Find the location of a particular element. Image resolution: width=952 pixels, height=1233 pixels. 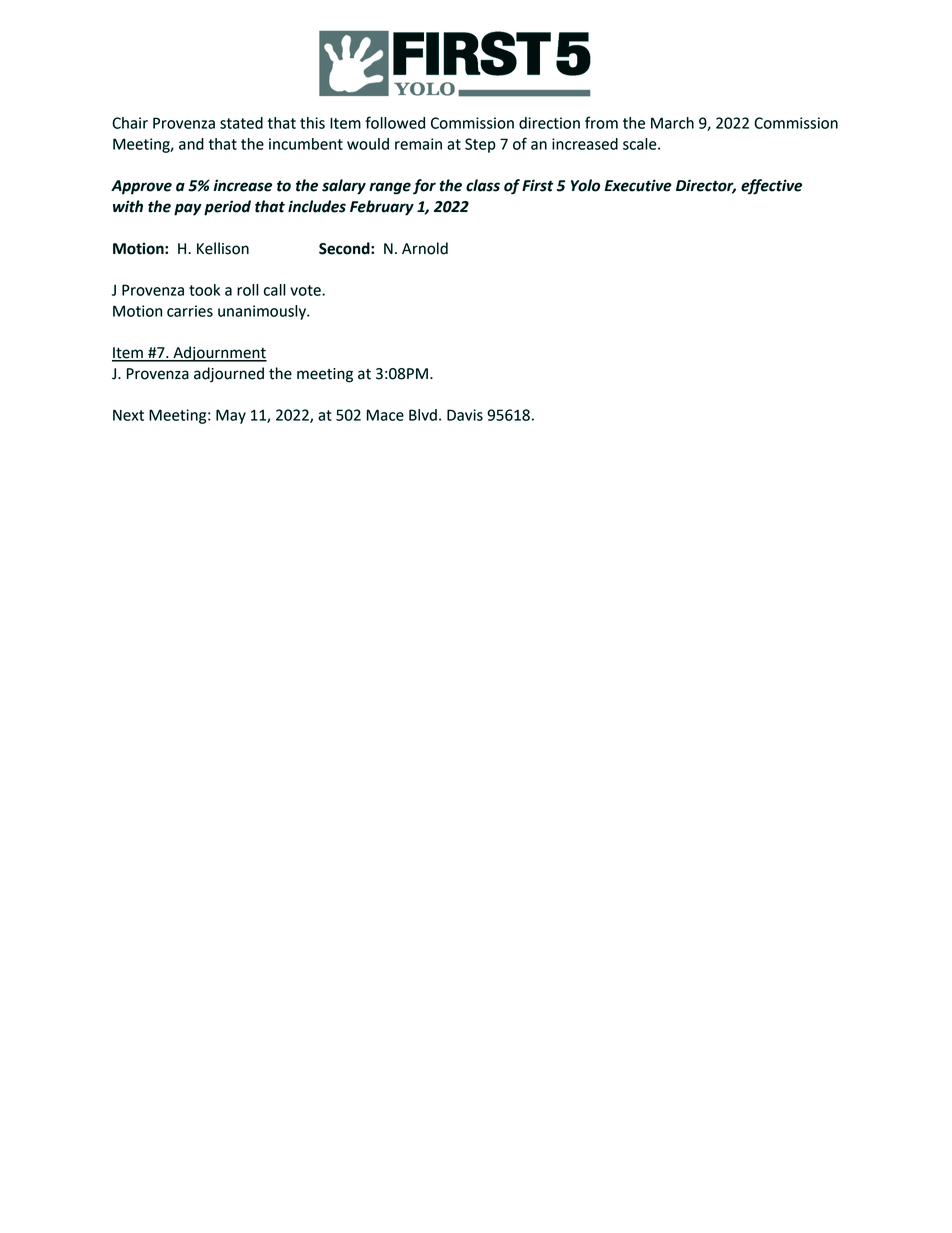

Executive is located at coordinates (638, 185).
